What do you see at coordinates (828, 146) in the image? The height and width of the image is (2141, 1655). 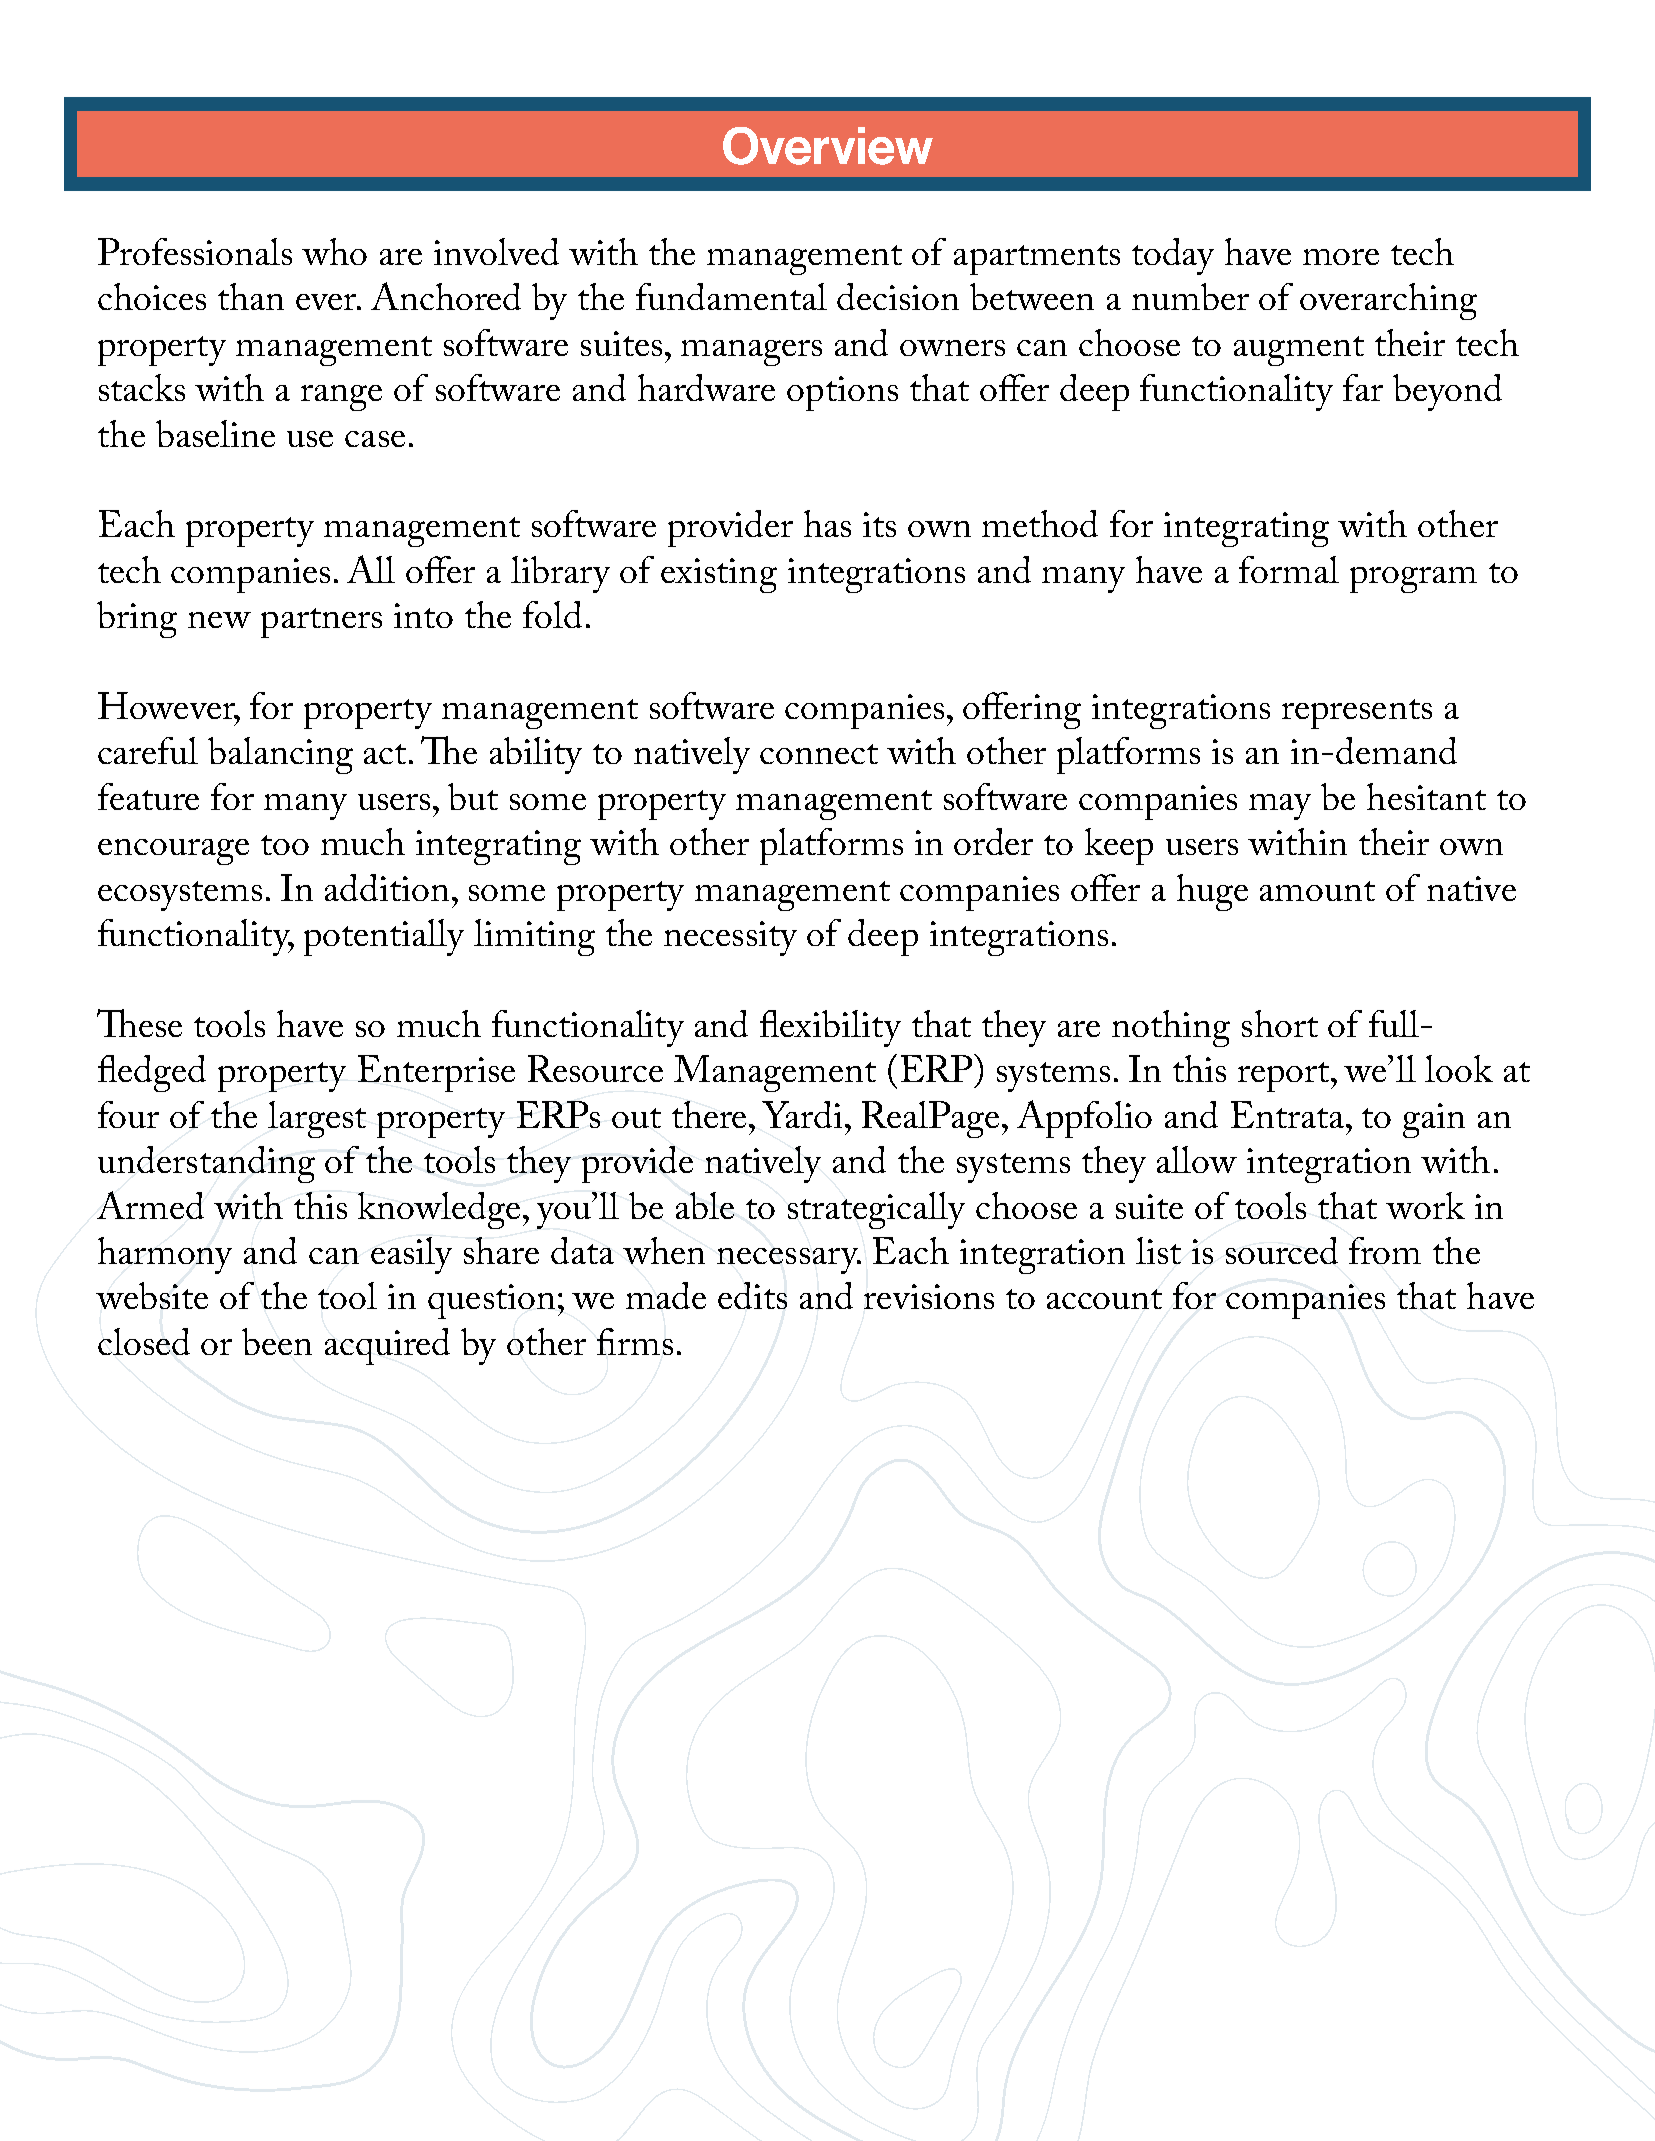 I see `Overview` at bounding box center [828, 146].
